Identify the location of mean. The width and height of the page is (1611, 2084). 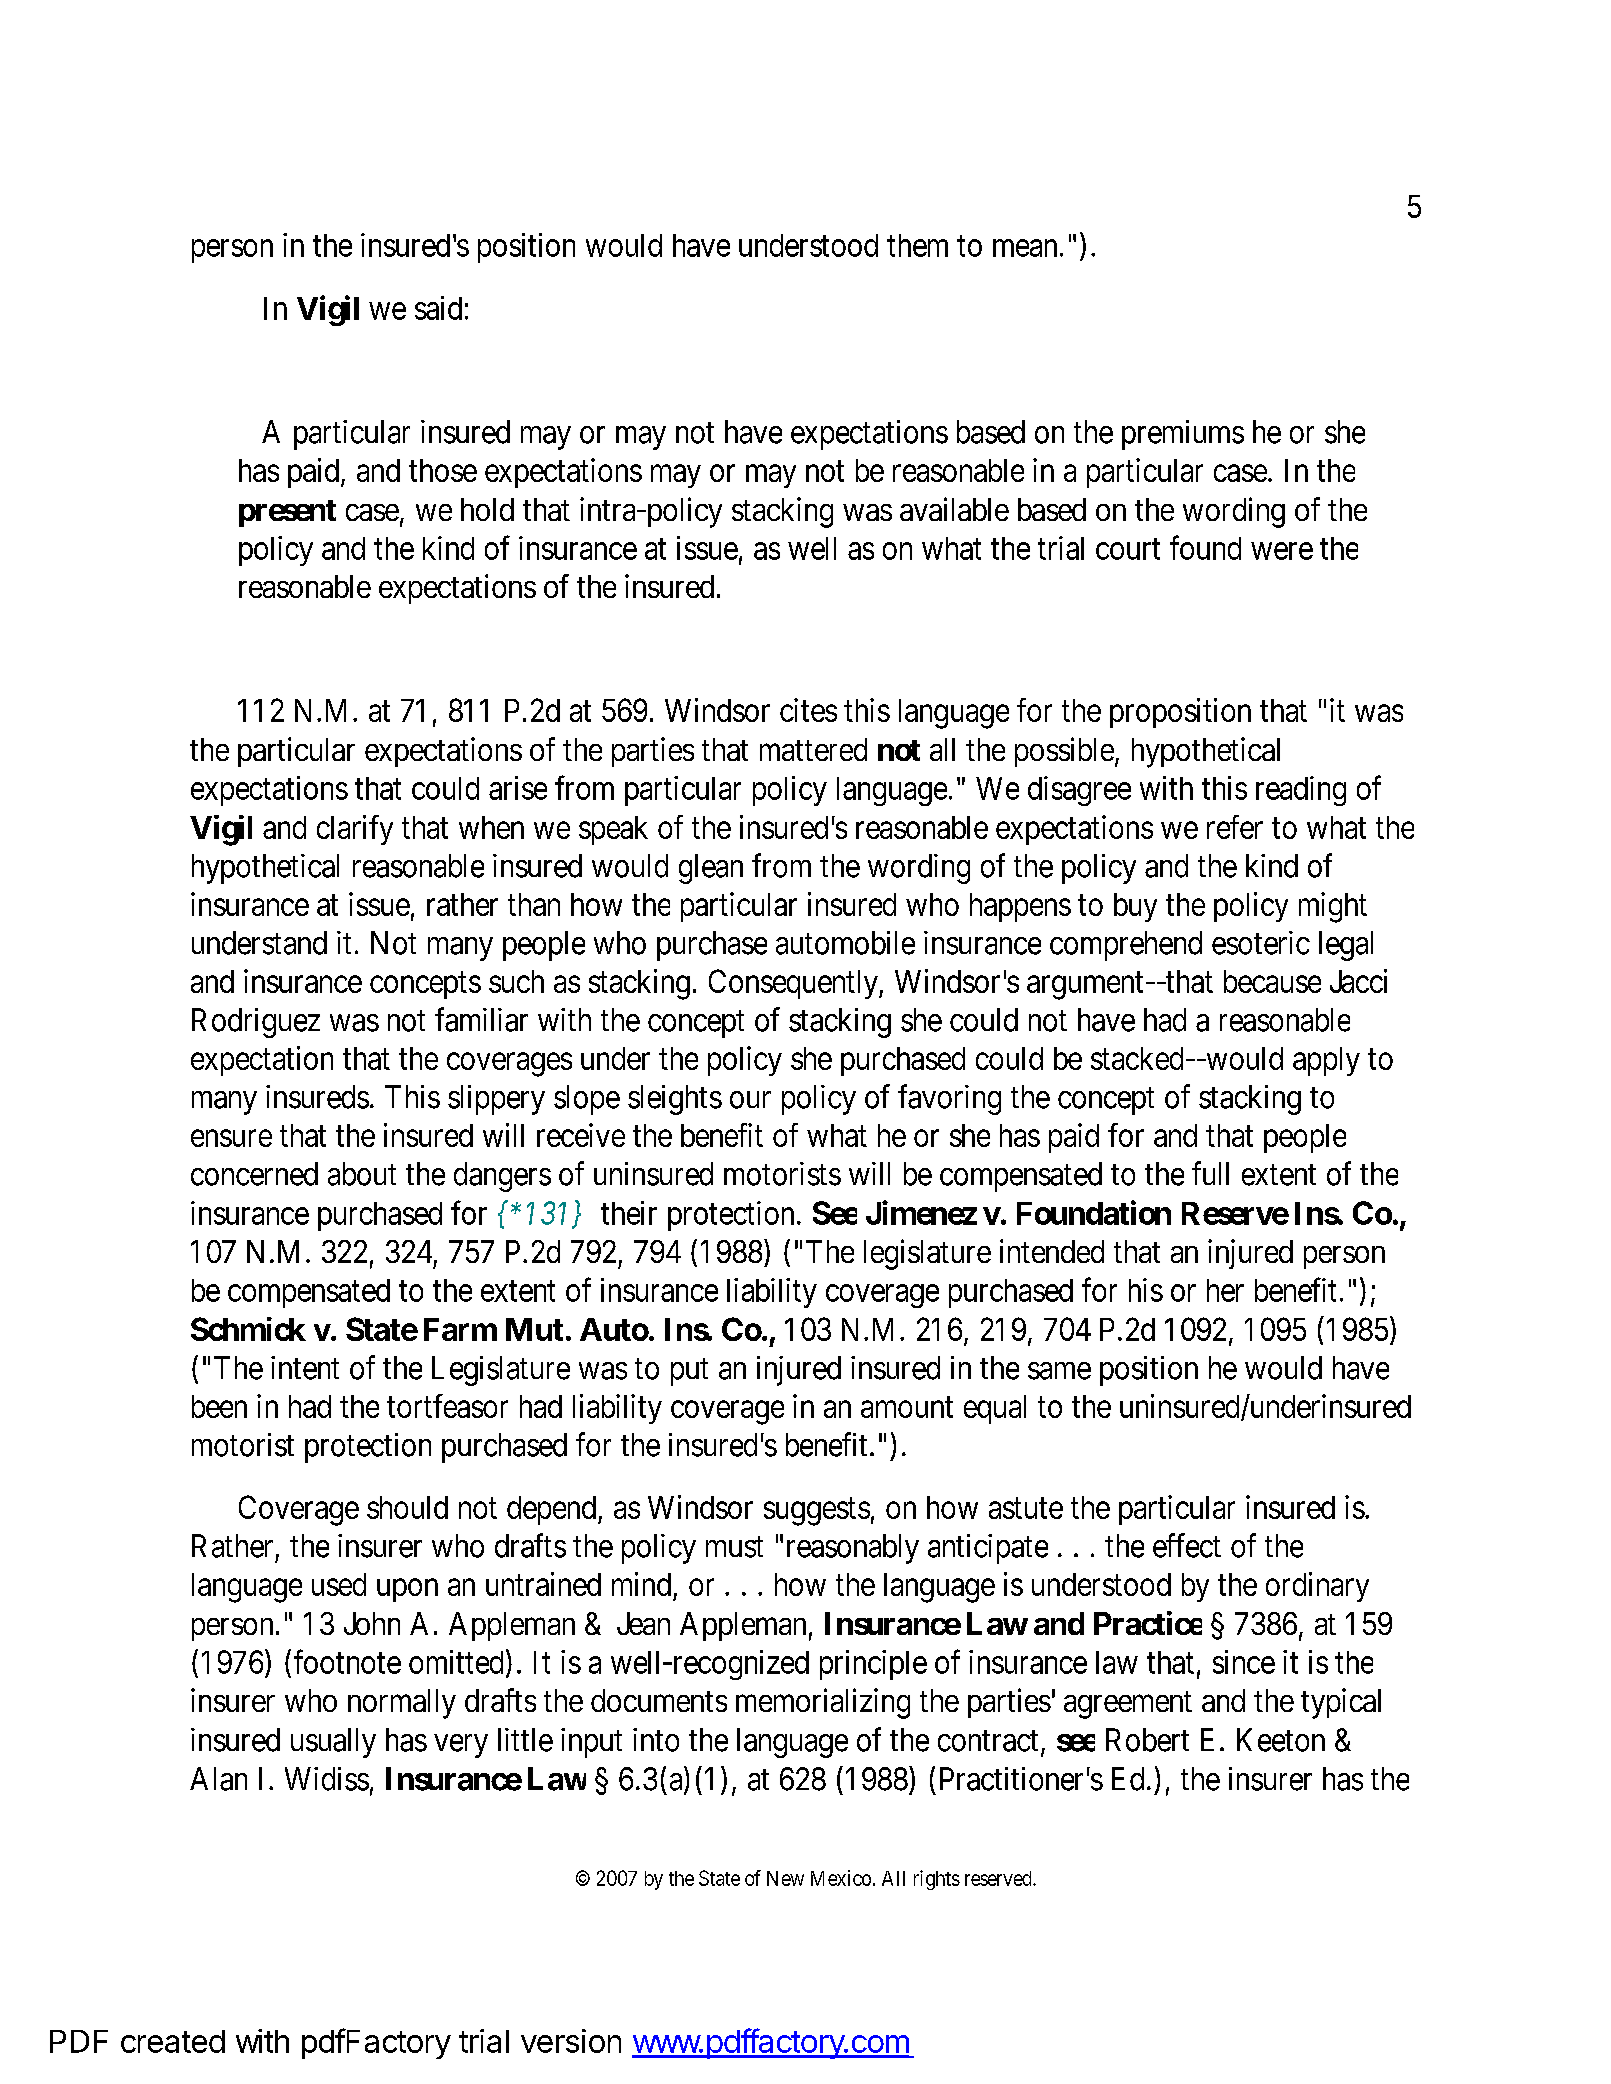
(1025, 248).
